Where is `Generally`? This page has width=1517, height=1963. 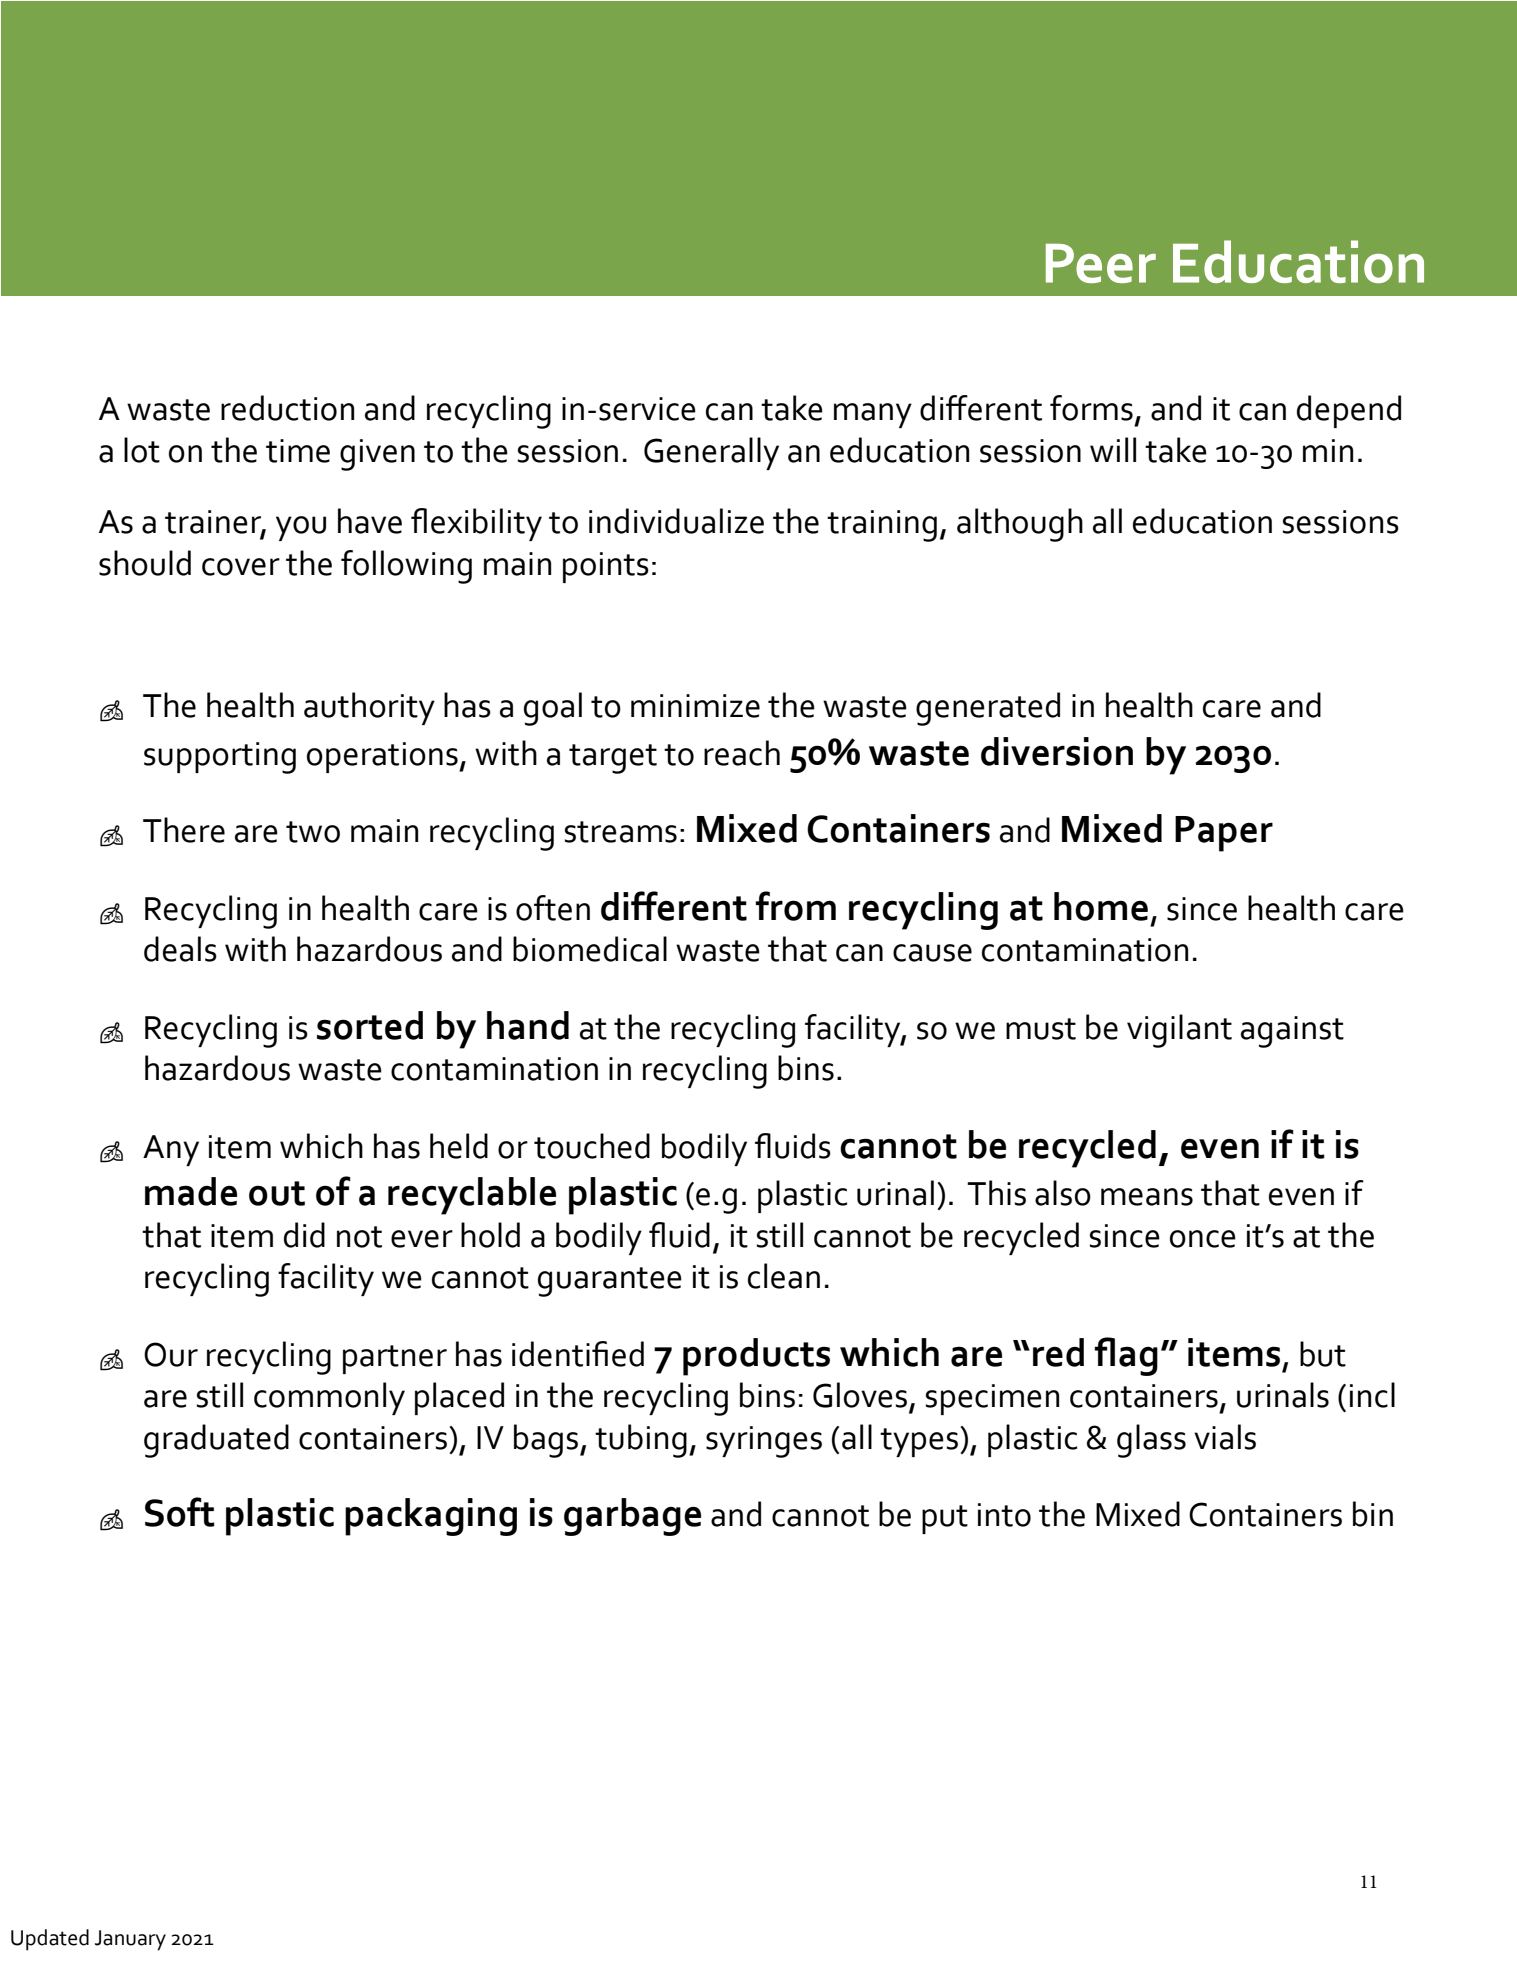 Generally is located at coordinates (711, 453).
